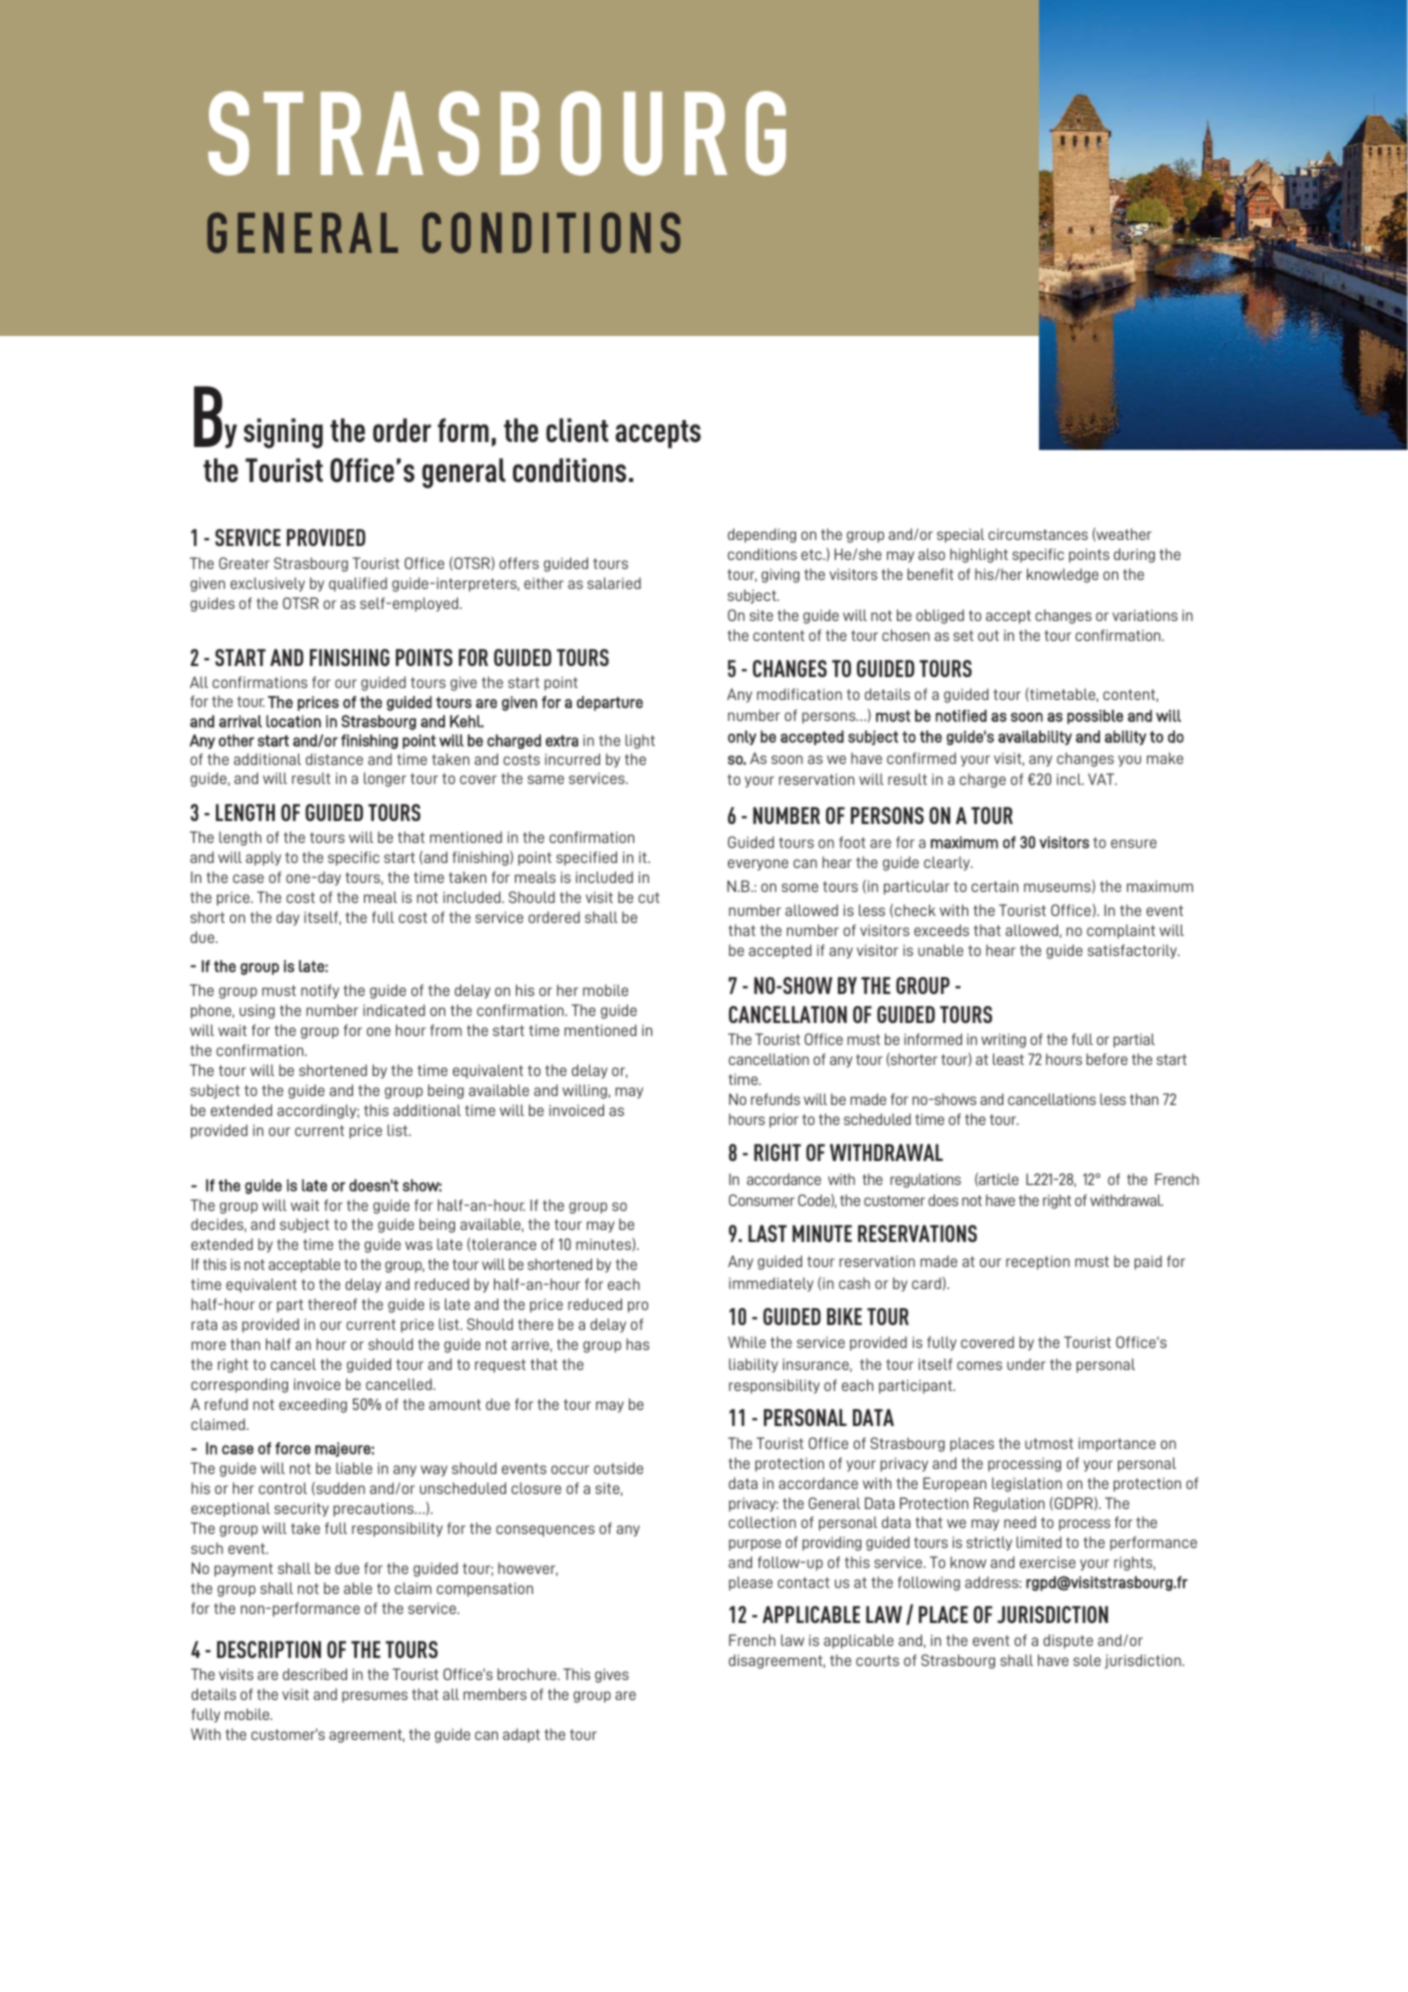 The image size is (1408, 1992). Describe the element at coordinates (283, 433) in the screenshot. I see `signing` at that location.
